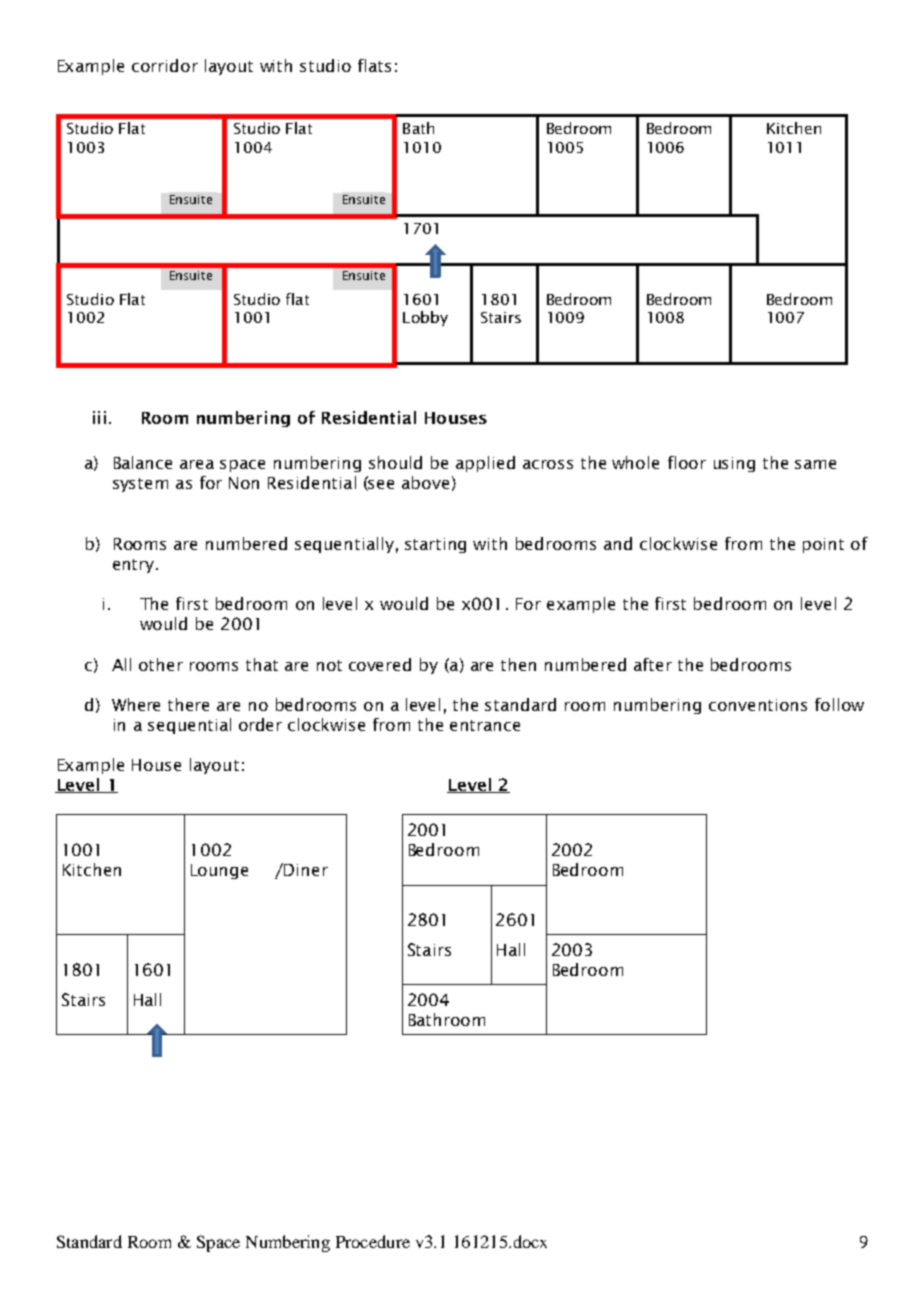 The height and width of the page is (1307, 924). What do you see at coordinates (839, 704) in the page?
I see `follow` at bounding box center [839, 704].
